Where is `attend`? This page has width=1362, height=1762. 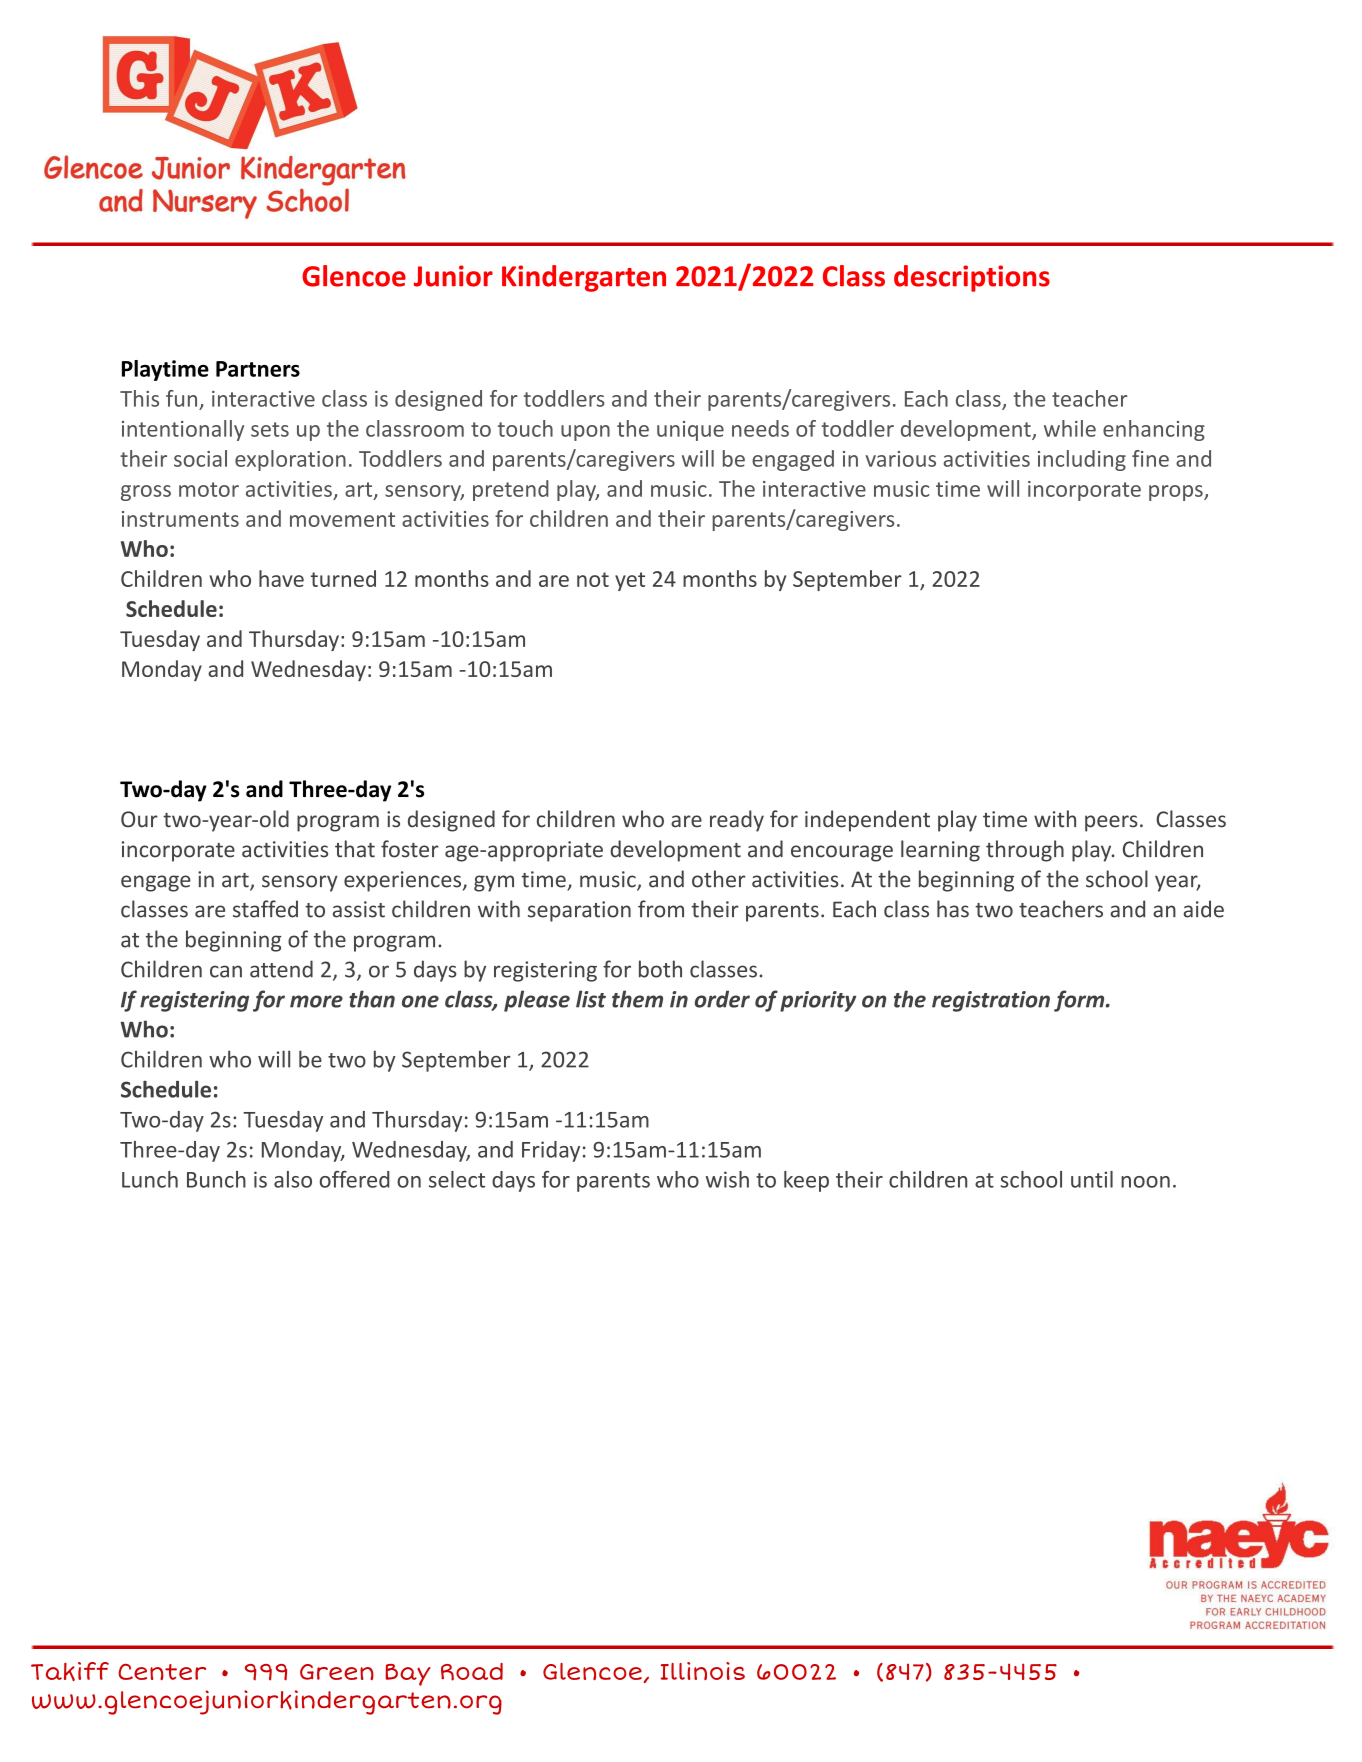 attend is located at coordinates (281, 969).
